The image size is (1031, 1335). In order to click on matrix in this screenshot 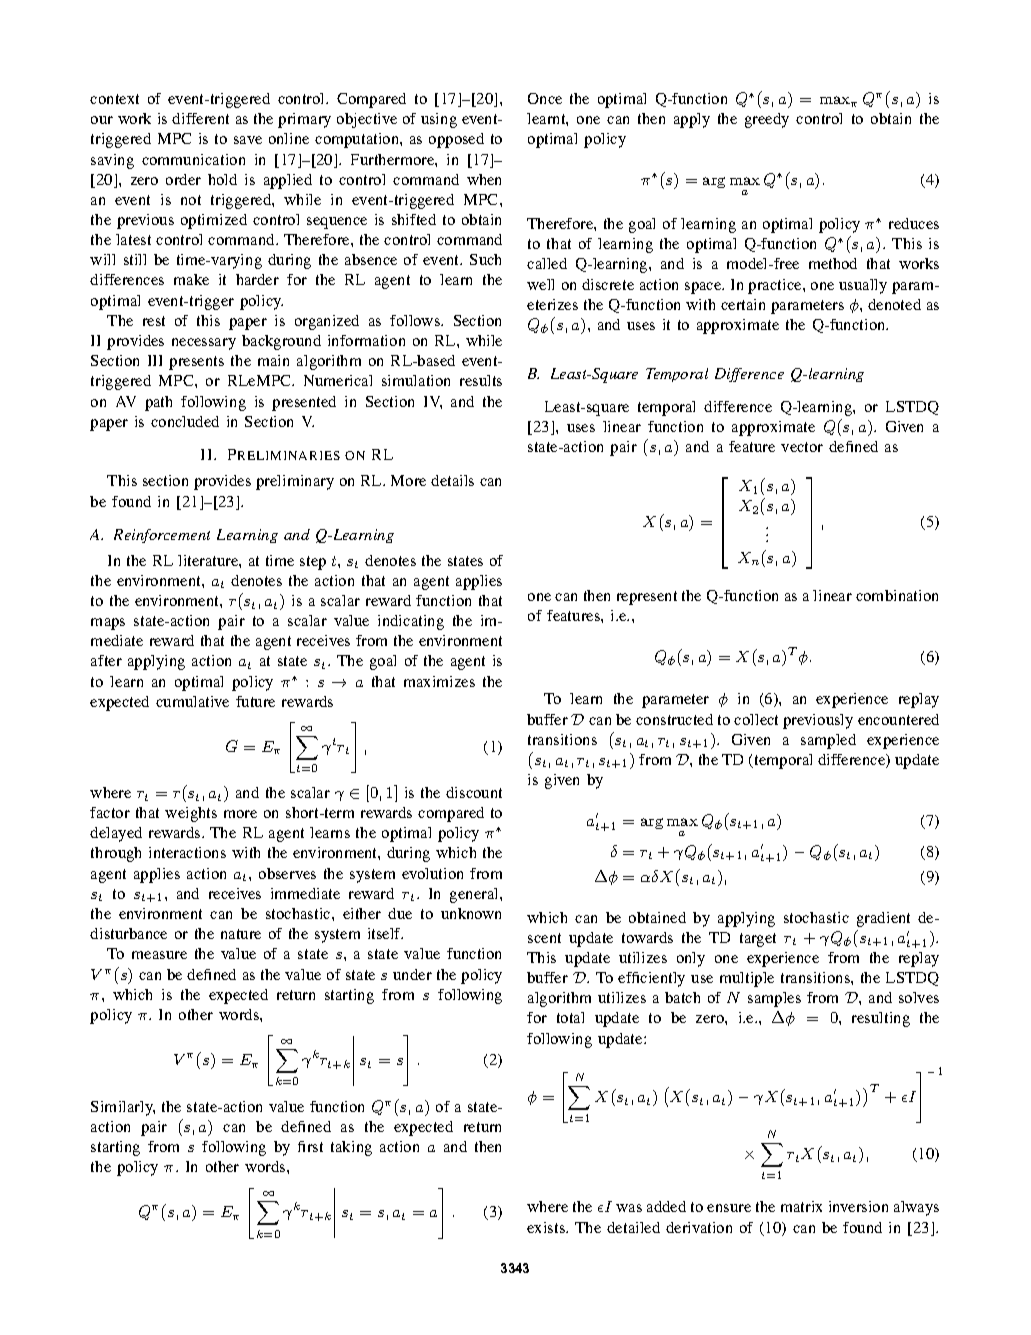, I will do `click(801, 1206)`.
